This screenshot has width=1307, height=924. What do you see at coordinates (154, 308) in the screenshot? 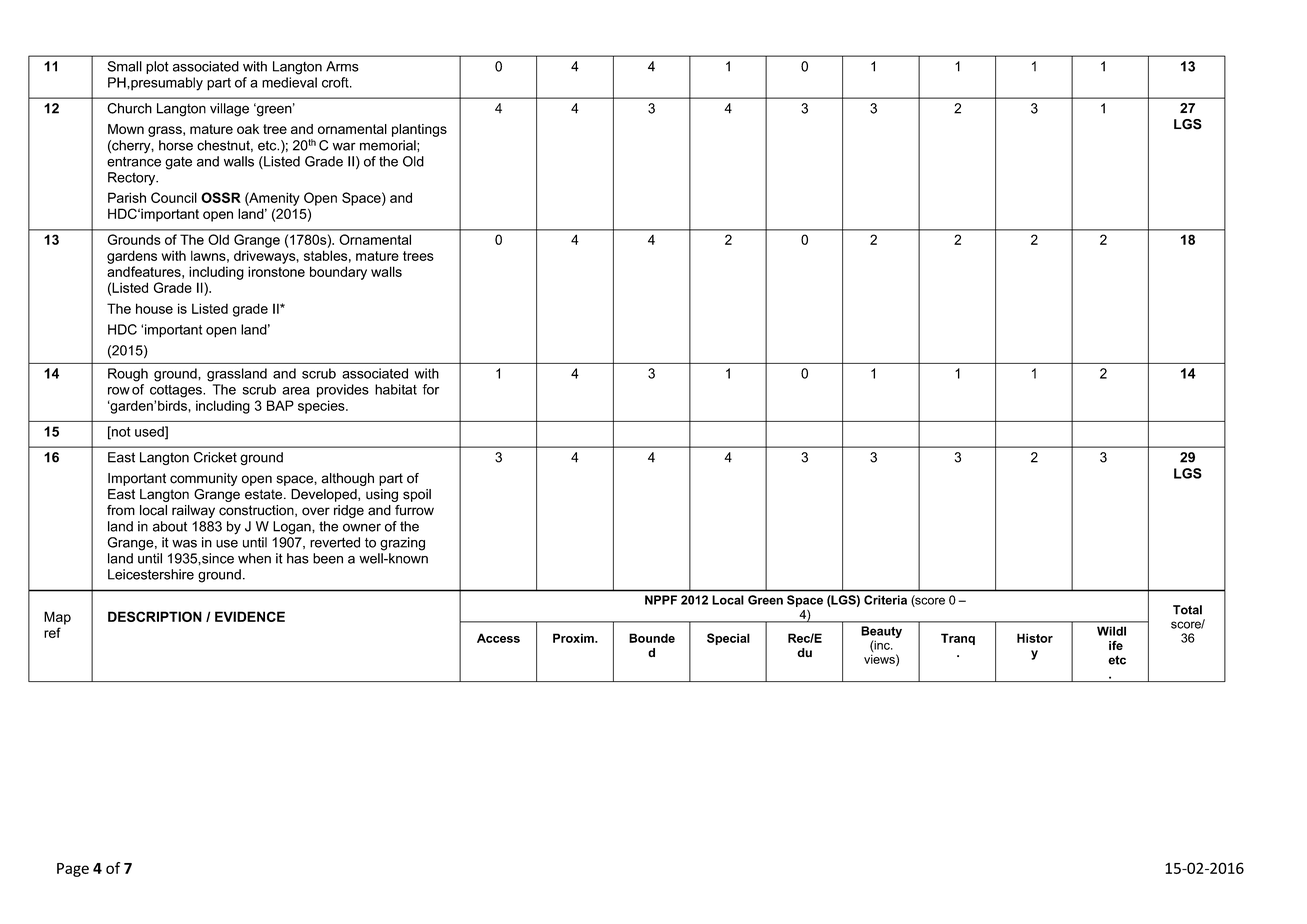
I see `house` at bounding box center [154, 308].
